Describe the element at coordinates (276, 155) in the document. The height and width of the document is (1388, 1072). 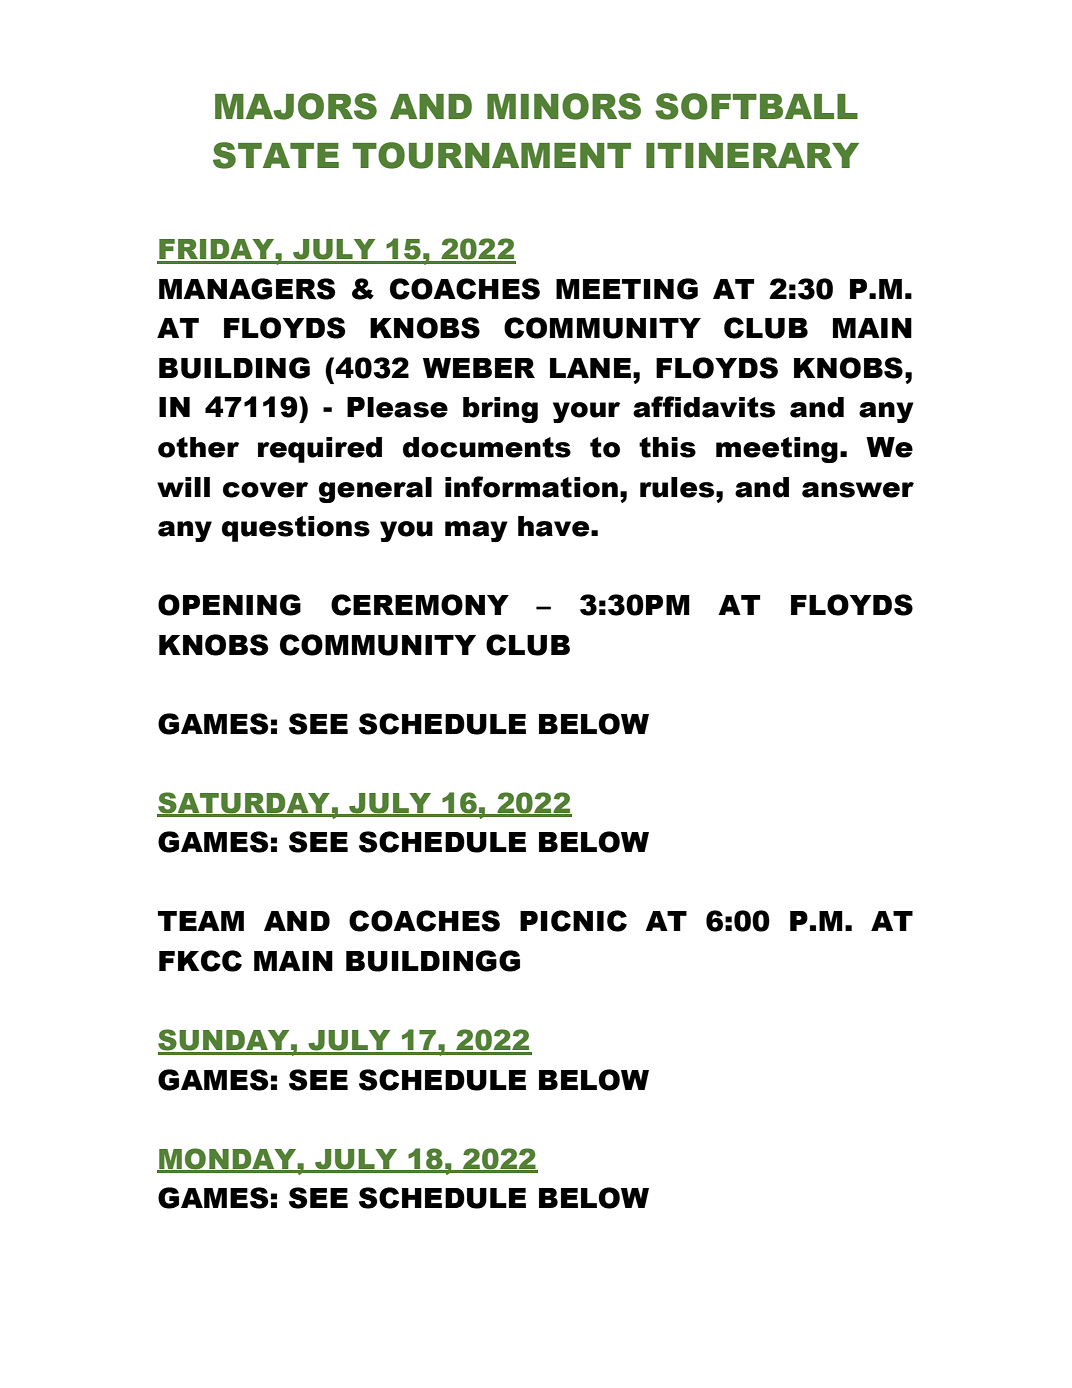
I see `STATE` at that location.
